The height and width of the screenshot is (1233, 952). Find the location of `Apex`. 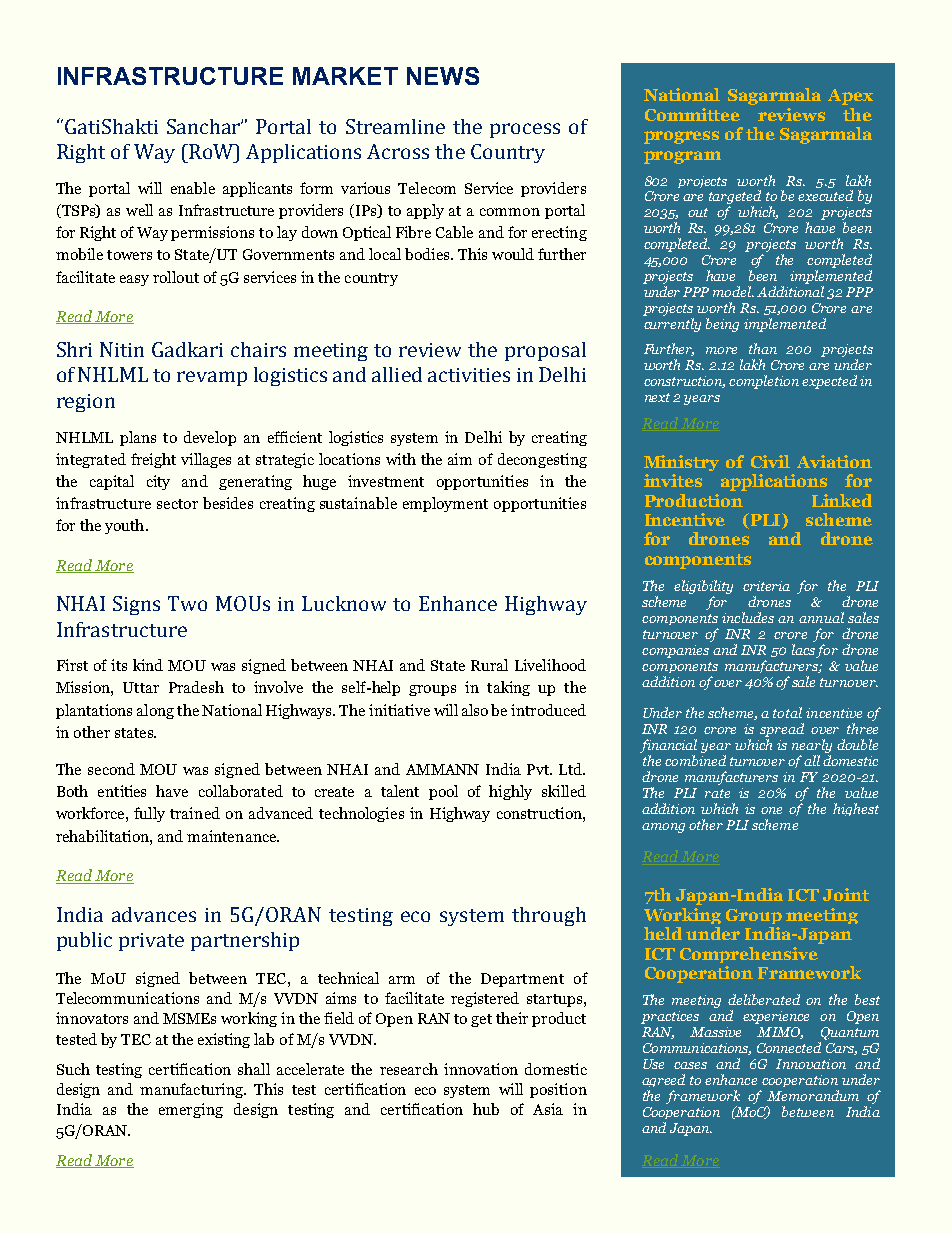

Apex is located at coordinates (850, 97).
